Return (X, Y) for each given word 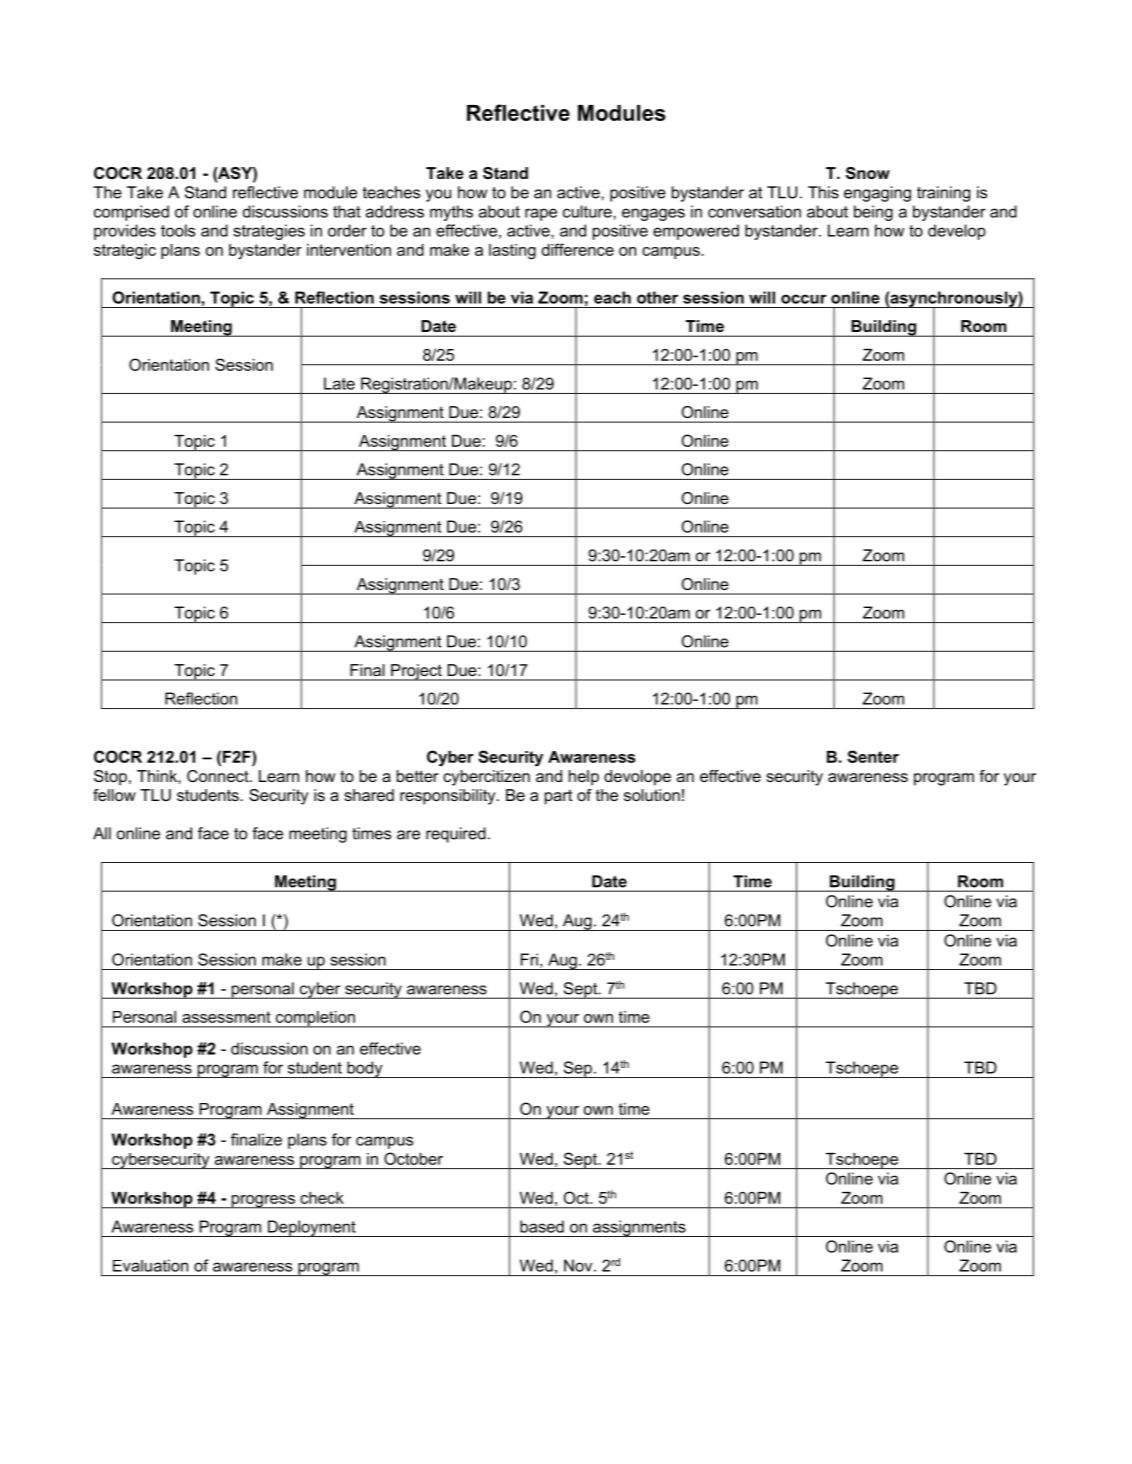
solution (652, 795)
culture (588, 211)
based (542, 1226)
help (584, 778)
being (873, 213)
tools (178, 230)
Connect (219, 776)
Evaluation (150, 1265)
